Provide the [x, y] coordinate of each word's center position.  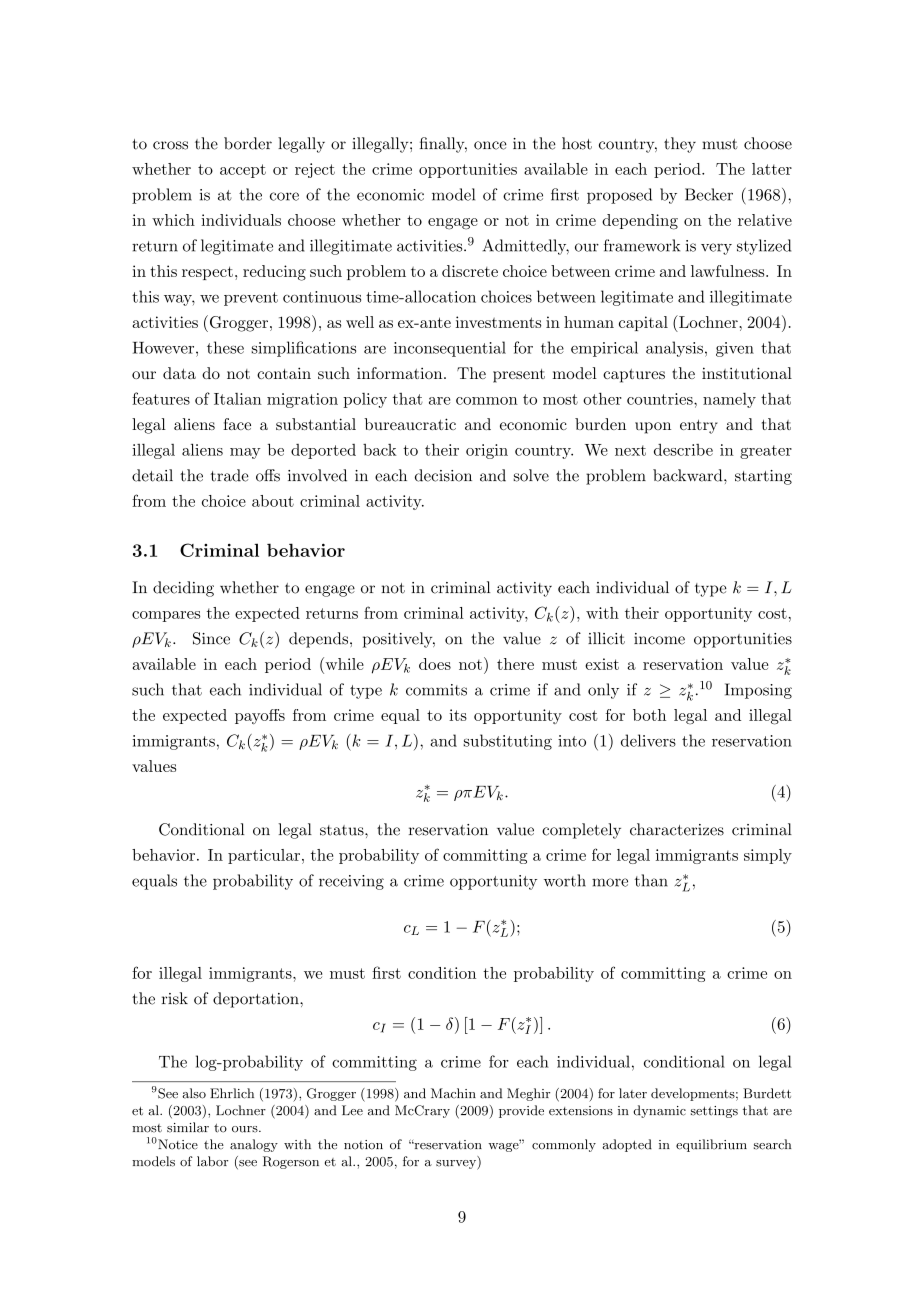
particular [264, 856]
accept [243, 171]
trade [230, 475]
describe [683, 450]
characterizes [677, 829]
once [490, 145]
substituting [508, 742]
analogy [254, 1145]
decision [443, 475]
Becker [709, 194]
